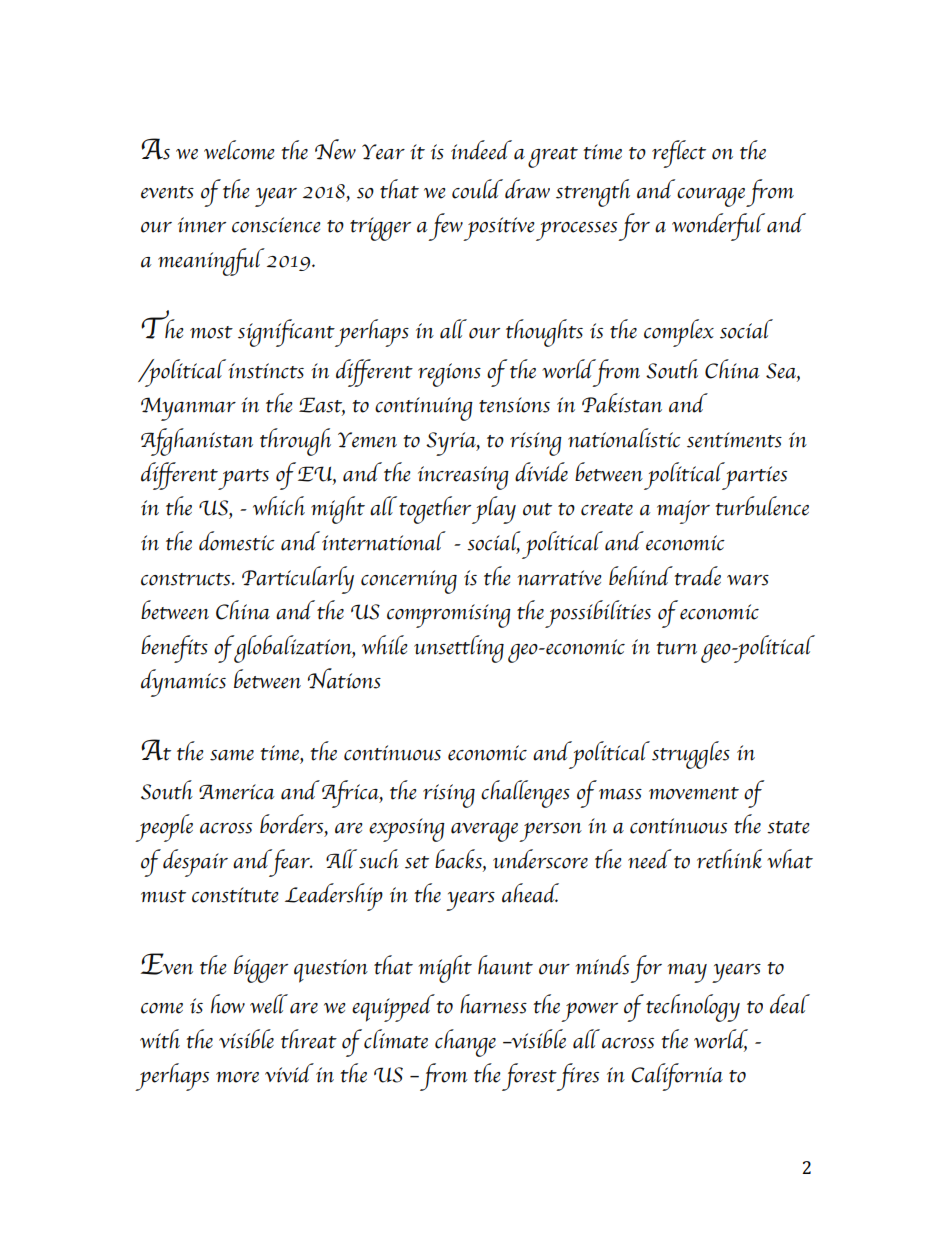  I want to click on could, so click(477, 189).
